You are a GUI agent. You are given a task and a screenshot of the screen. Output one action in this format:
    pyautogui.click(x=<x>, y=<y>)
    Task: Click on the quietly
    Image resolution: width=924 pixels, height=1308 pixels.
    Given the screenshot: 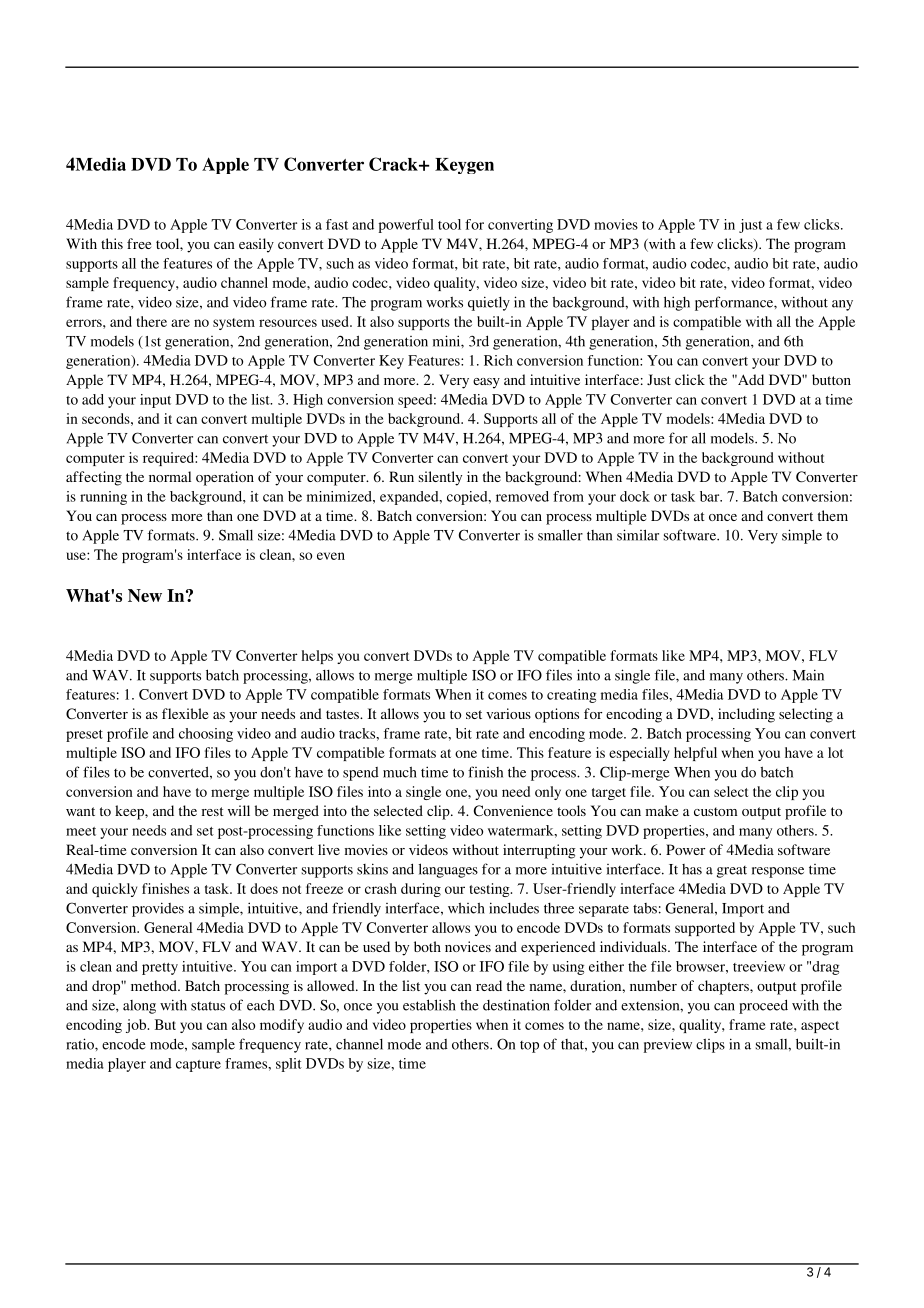 What is the action you would take?
    pyautogui.click(x=489, y=303)
